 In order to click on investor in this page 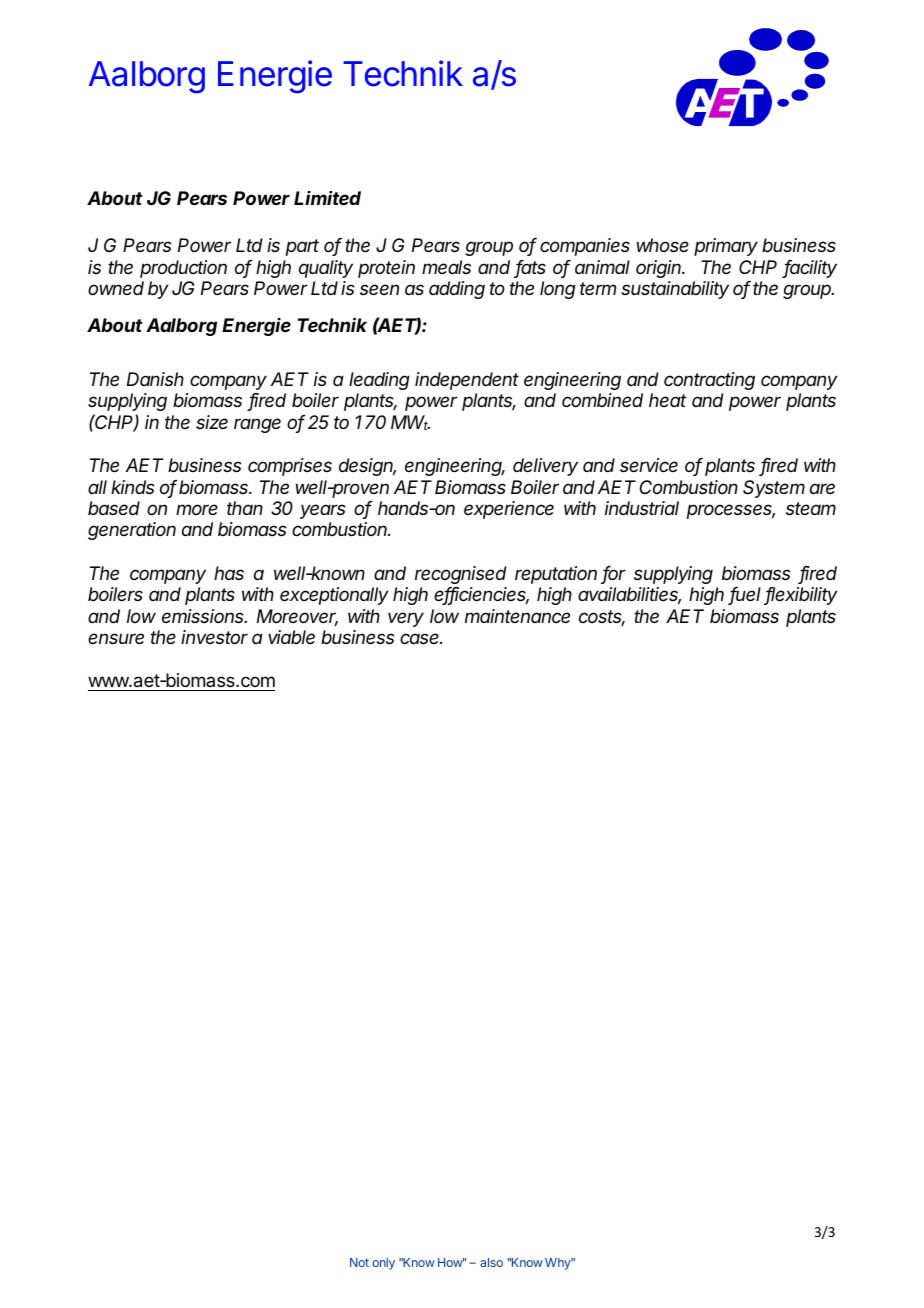, I will do `click(214, 637)`.
